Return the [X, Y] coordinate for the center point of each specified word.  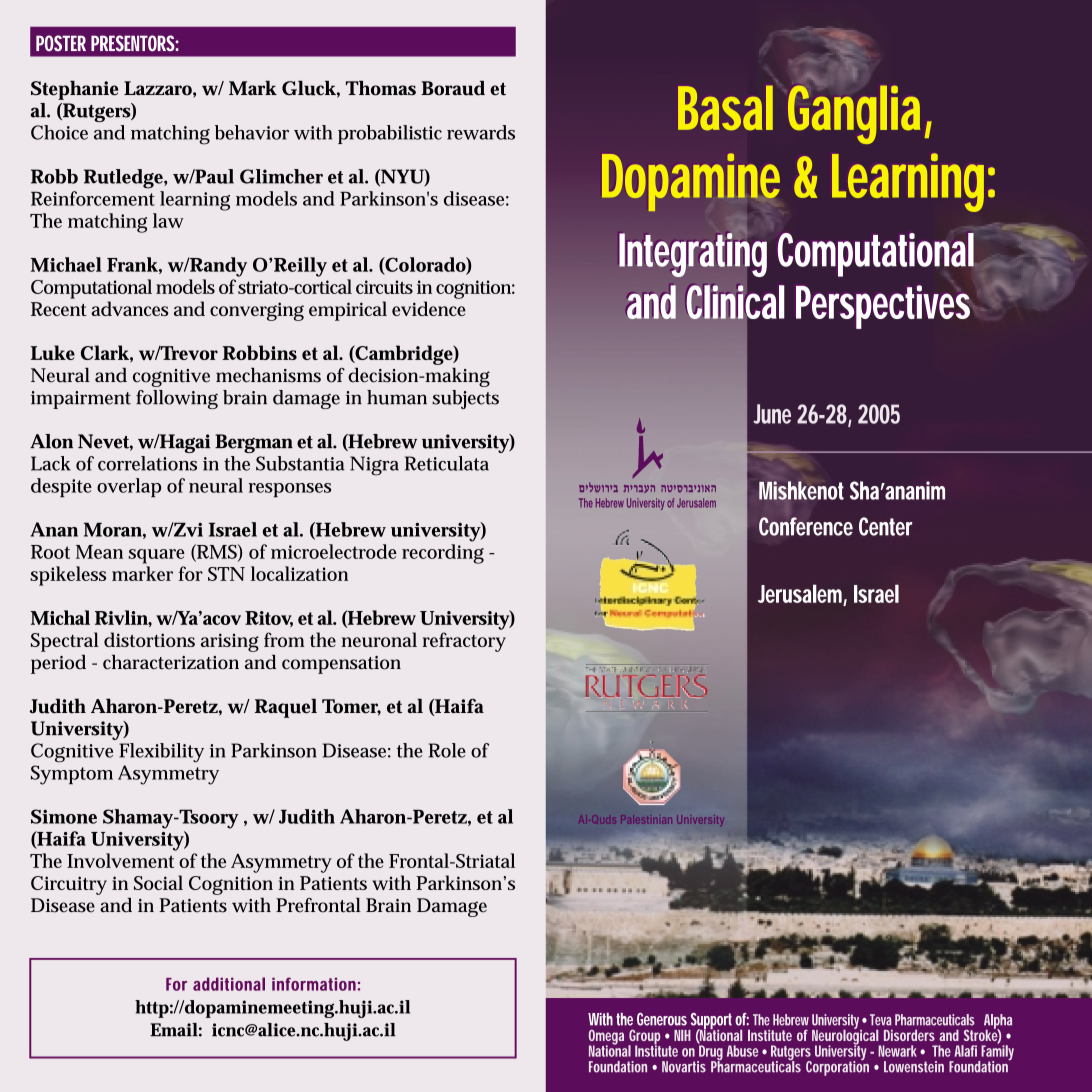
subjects [465, 399]
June [772, 414]
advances [130, 308]
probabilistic [390, 134]
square [157, 556]
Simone [64, 816]
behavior [252, 132]
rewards [481, 132]
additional [229, 984]
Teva [880, 1020]
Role [447, 750]
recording [443, 554]
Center [886, 526]
